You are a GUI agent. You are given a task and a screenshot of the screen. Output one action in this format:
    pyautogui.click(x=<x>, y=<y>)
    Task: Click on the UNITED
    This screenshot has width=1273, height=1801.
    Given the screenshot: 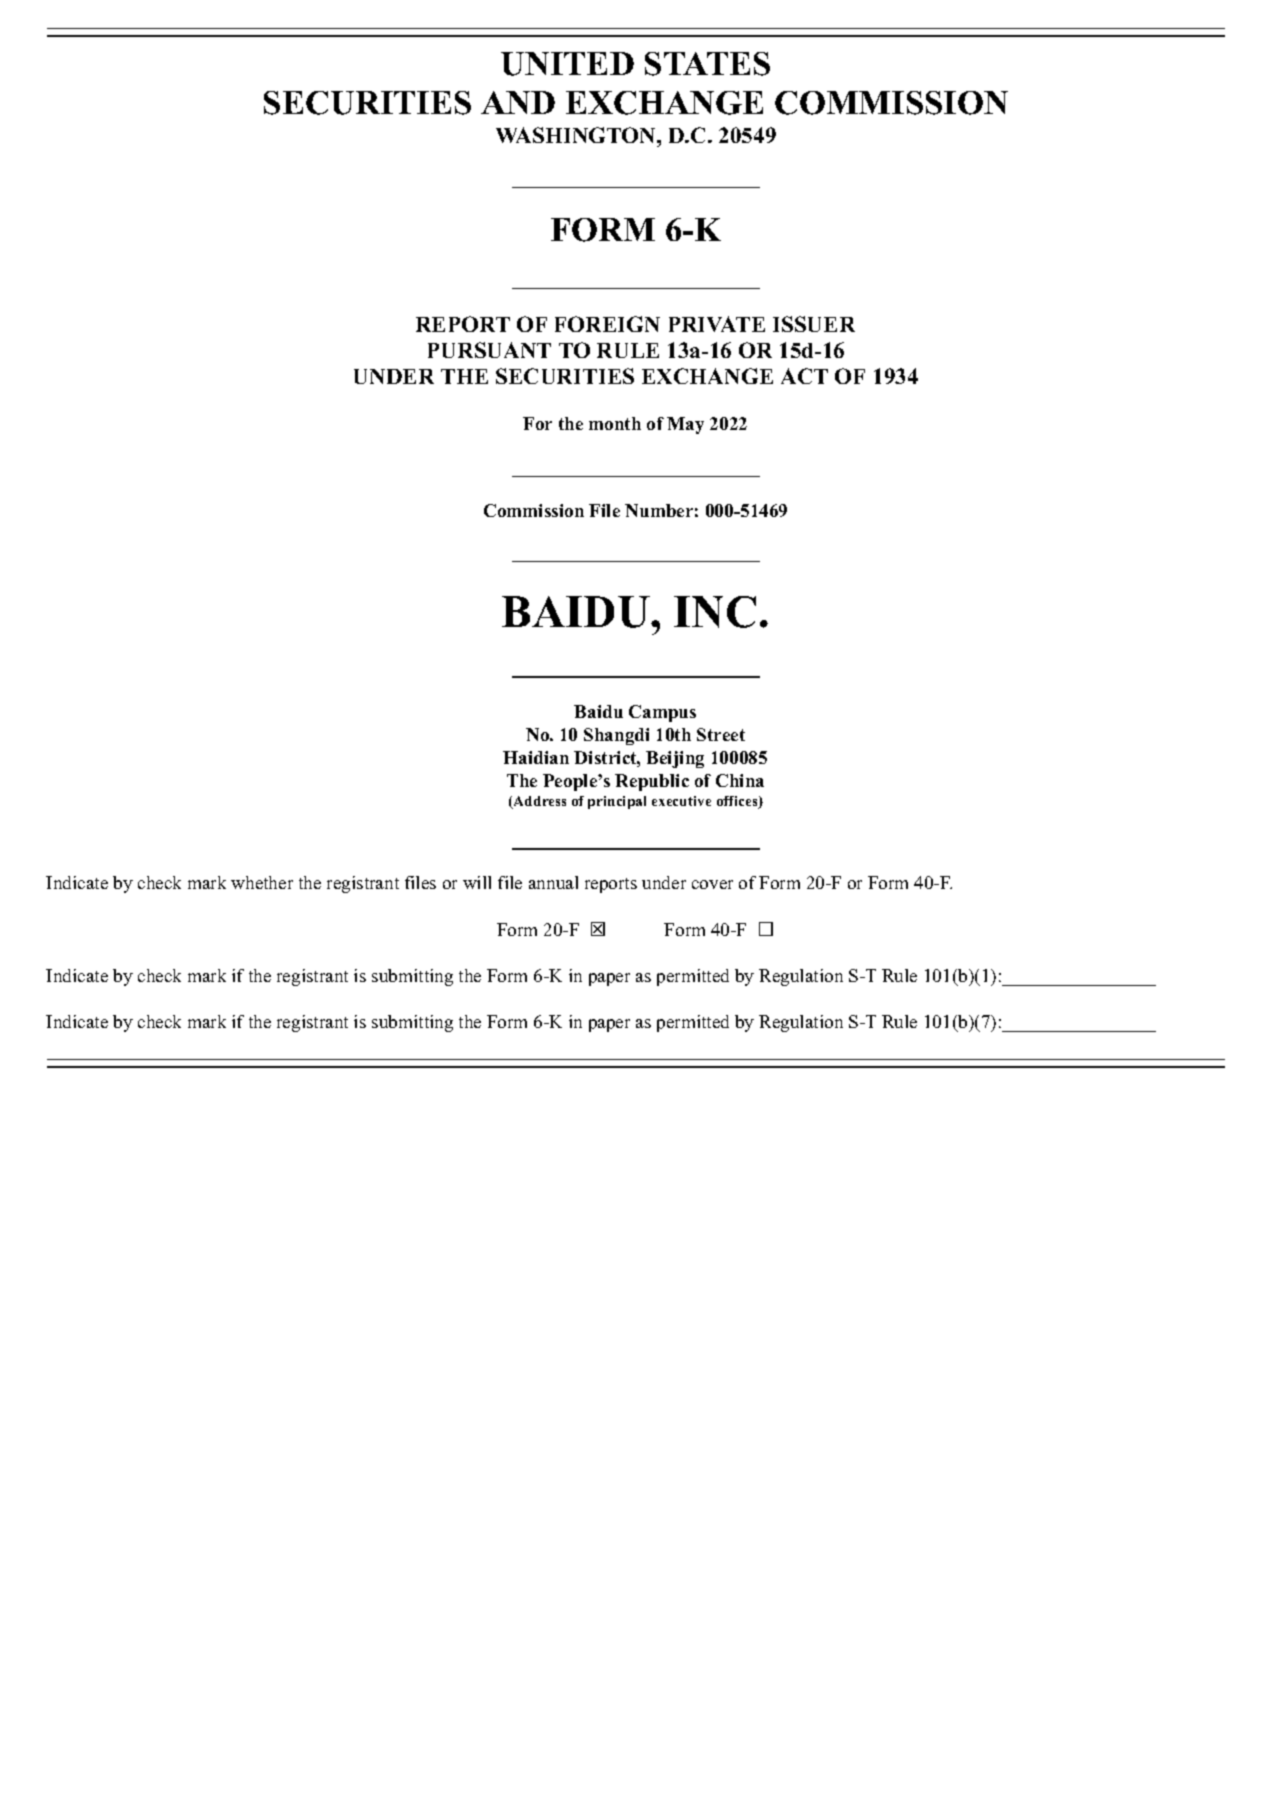 What is the action you would take?
    pyautogui.click(x=567, y=64)
